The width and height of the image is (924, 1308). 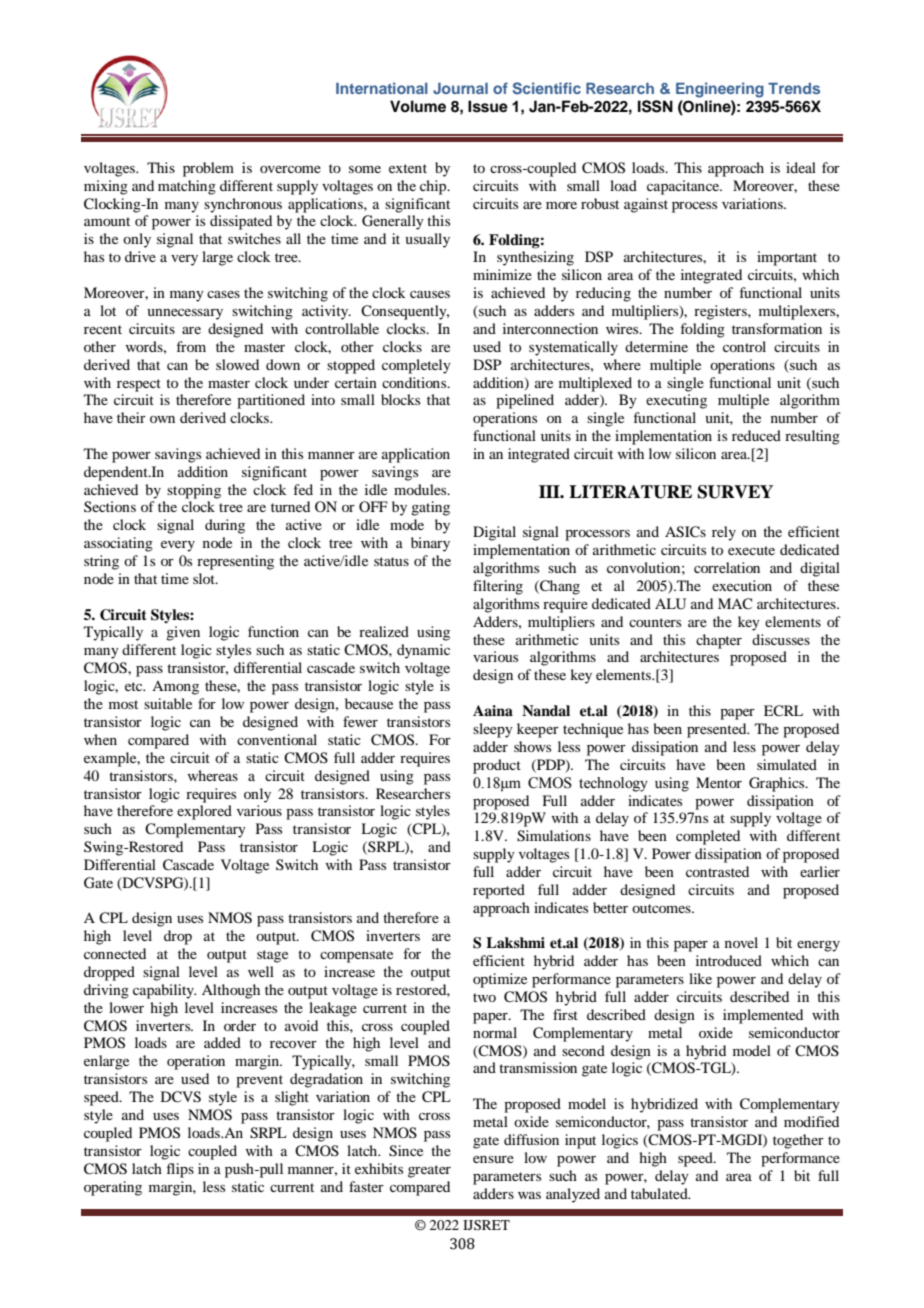 I want to click on Engineering, so click(x=720, y=90).
